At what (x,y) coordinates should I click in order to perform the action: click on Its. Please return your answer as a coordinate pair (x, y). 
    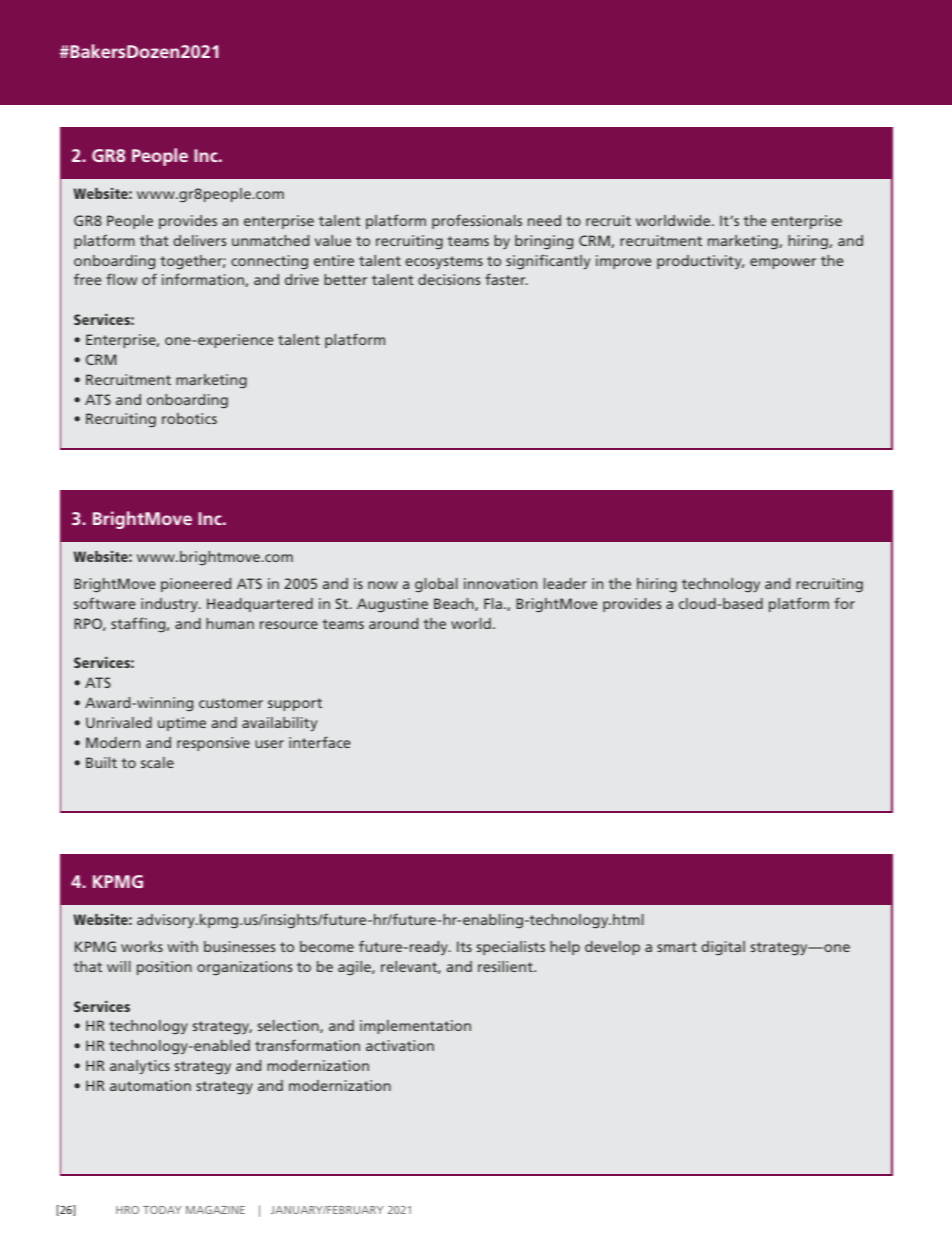
    Looking at the image, I should click on (464, 946).
